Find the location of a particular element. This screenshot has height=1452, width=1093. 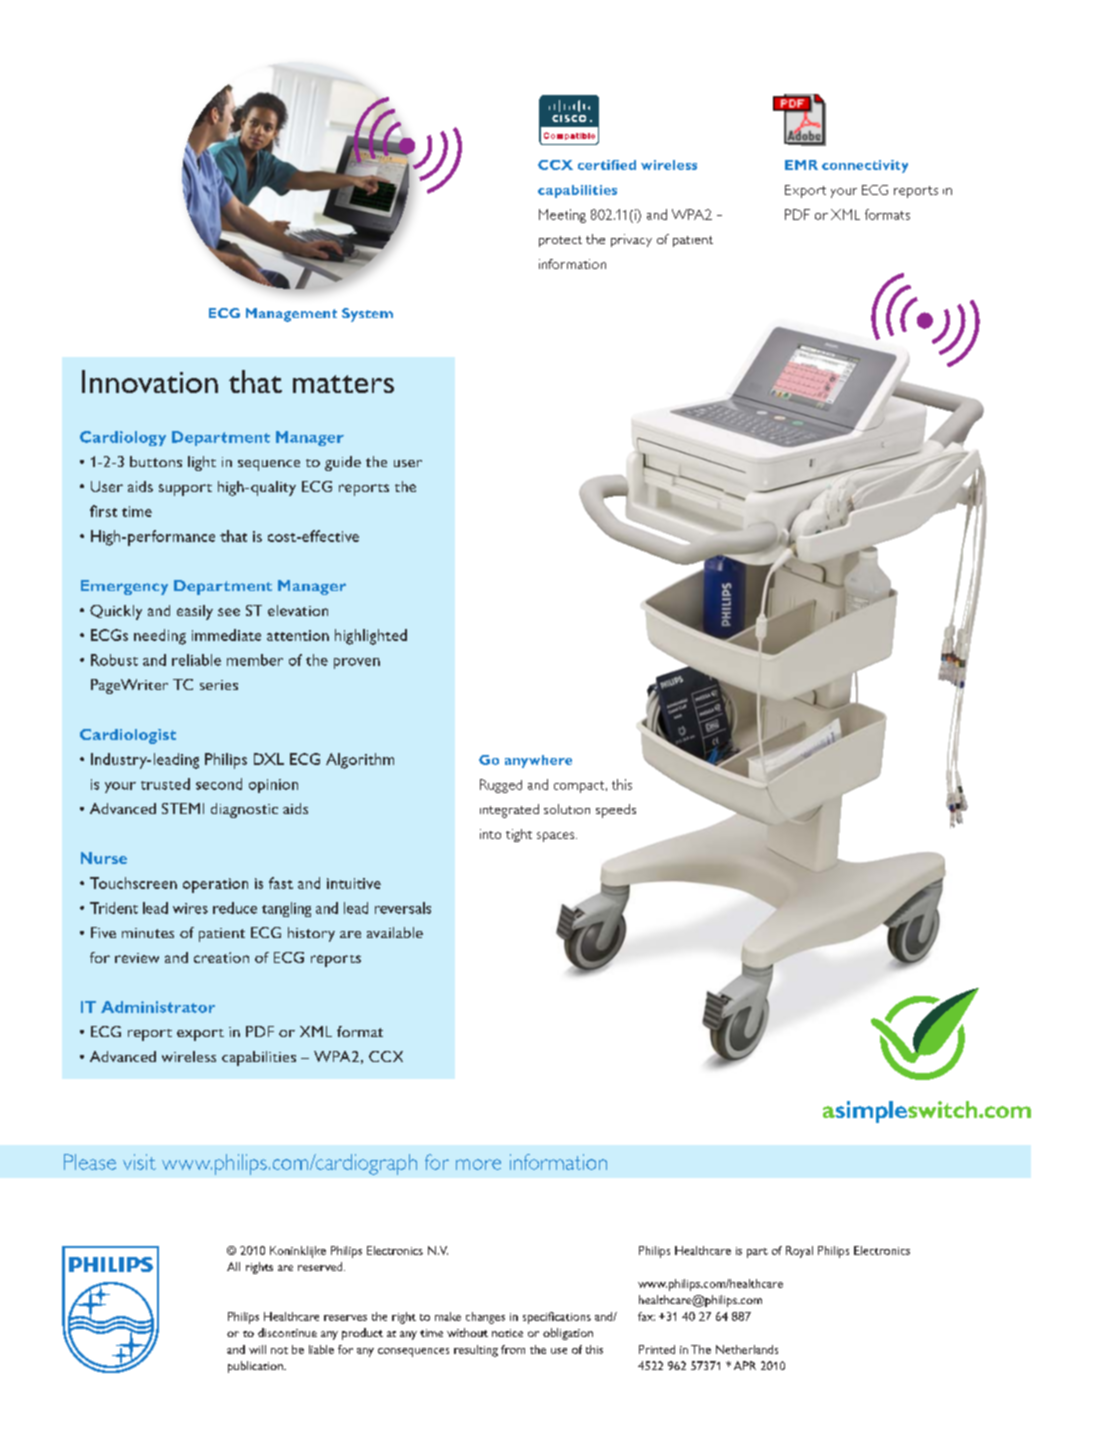

without is located at coordinates (467, 1332).
